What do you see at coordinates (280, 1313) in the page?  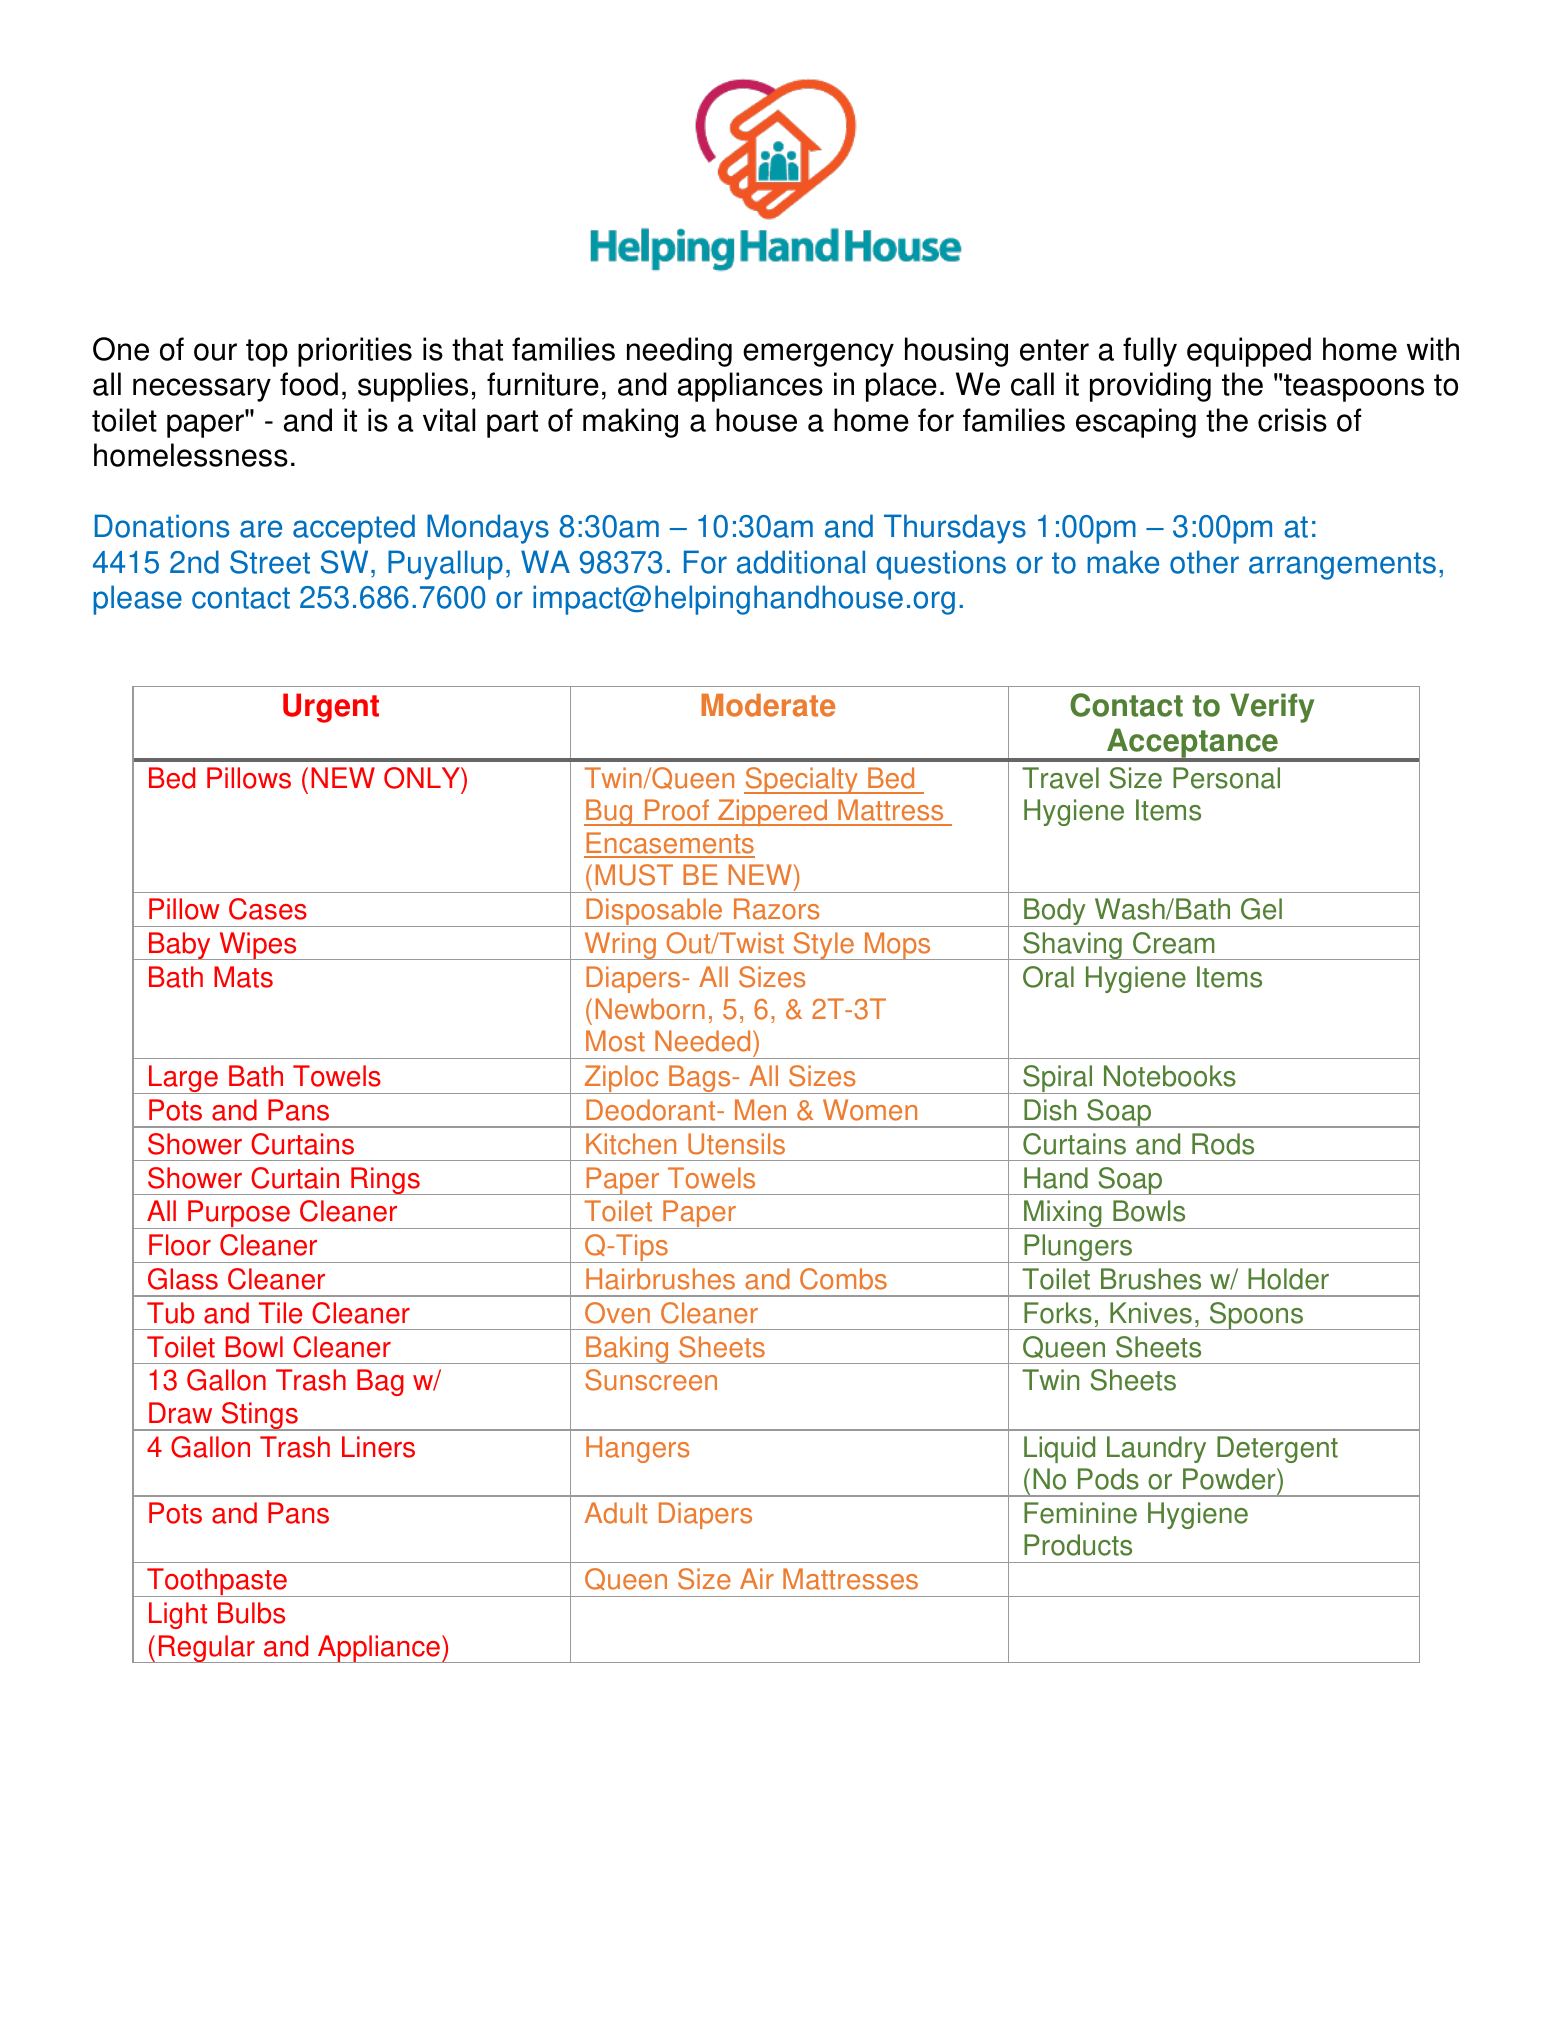 I see `Tile` at bounding box center [280, 1313].
